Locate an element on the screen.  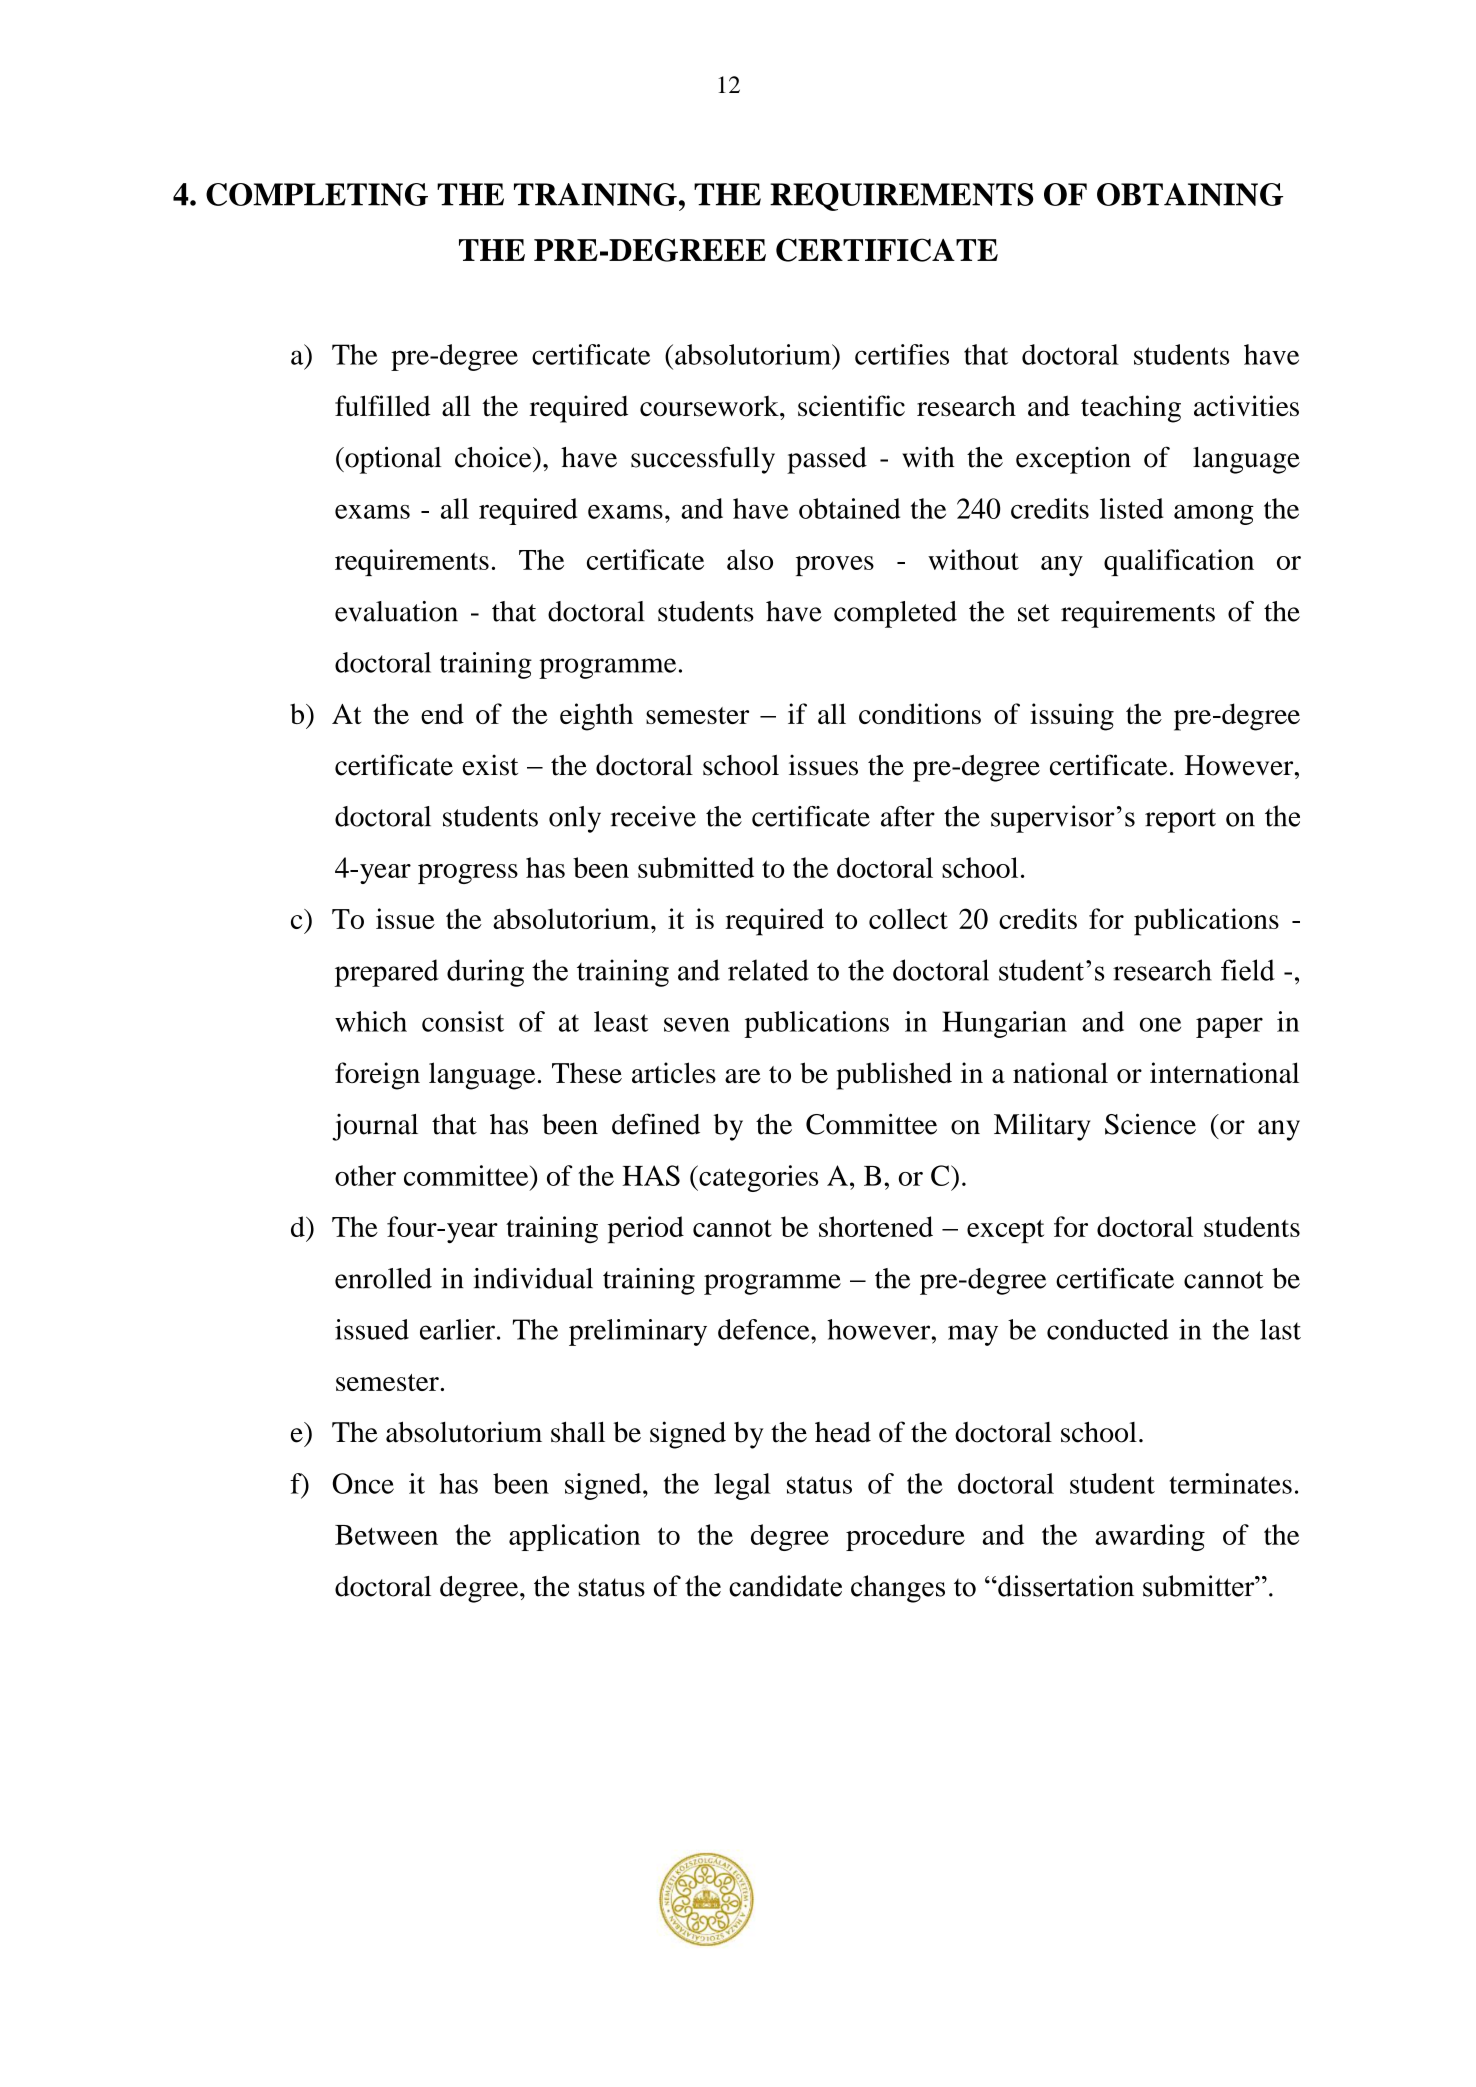
end is located at coordinates (442, 713).
